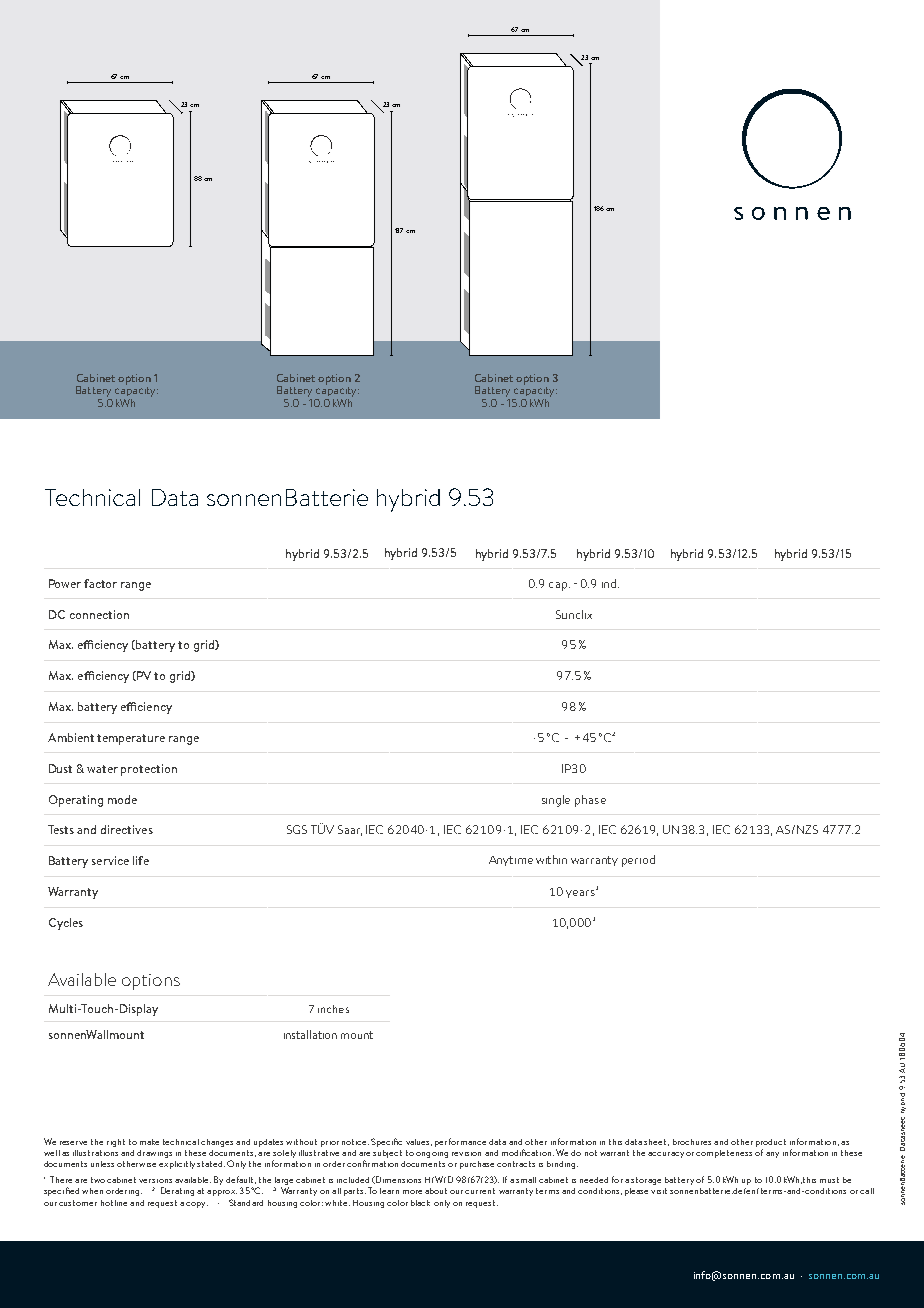 The width and height of the image is (924, 1308). What do you see at coordinates (551, 859) in the image?
I see `within` at bounding box center [551, 859].
